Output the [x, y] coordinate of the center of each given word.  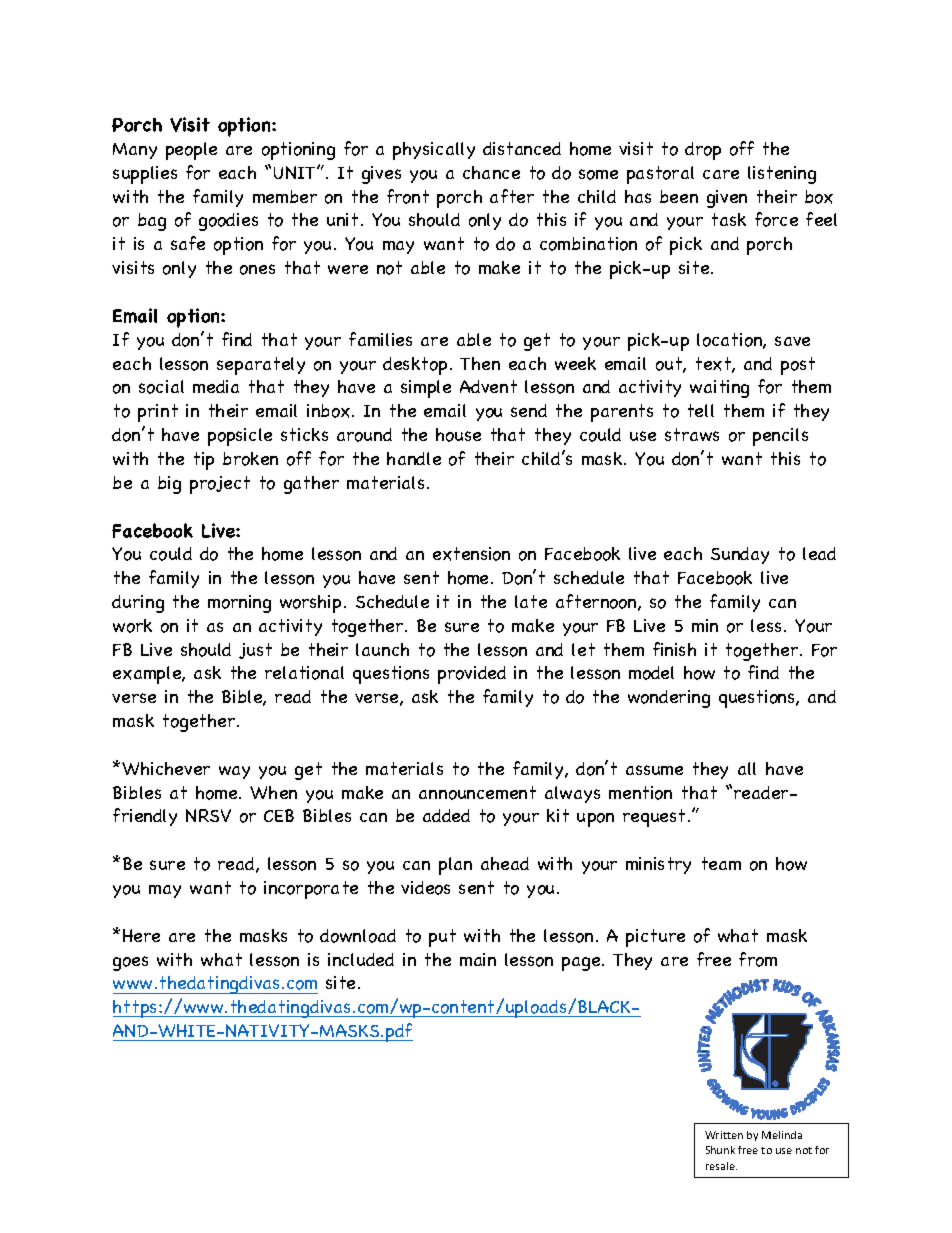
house [458, 435]
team [721, 863]
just [255, 651]
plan [455, 866]
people [191, 151]
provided [472, 675]
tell [701, 410]
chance [491, 172]
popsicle [240, 437]
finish [674, 649]
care [721, 174]
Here [141, 935]
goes [130, 963]
